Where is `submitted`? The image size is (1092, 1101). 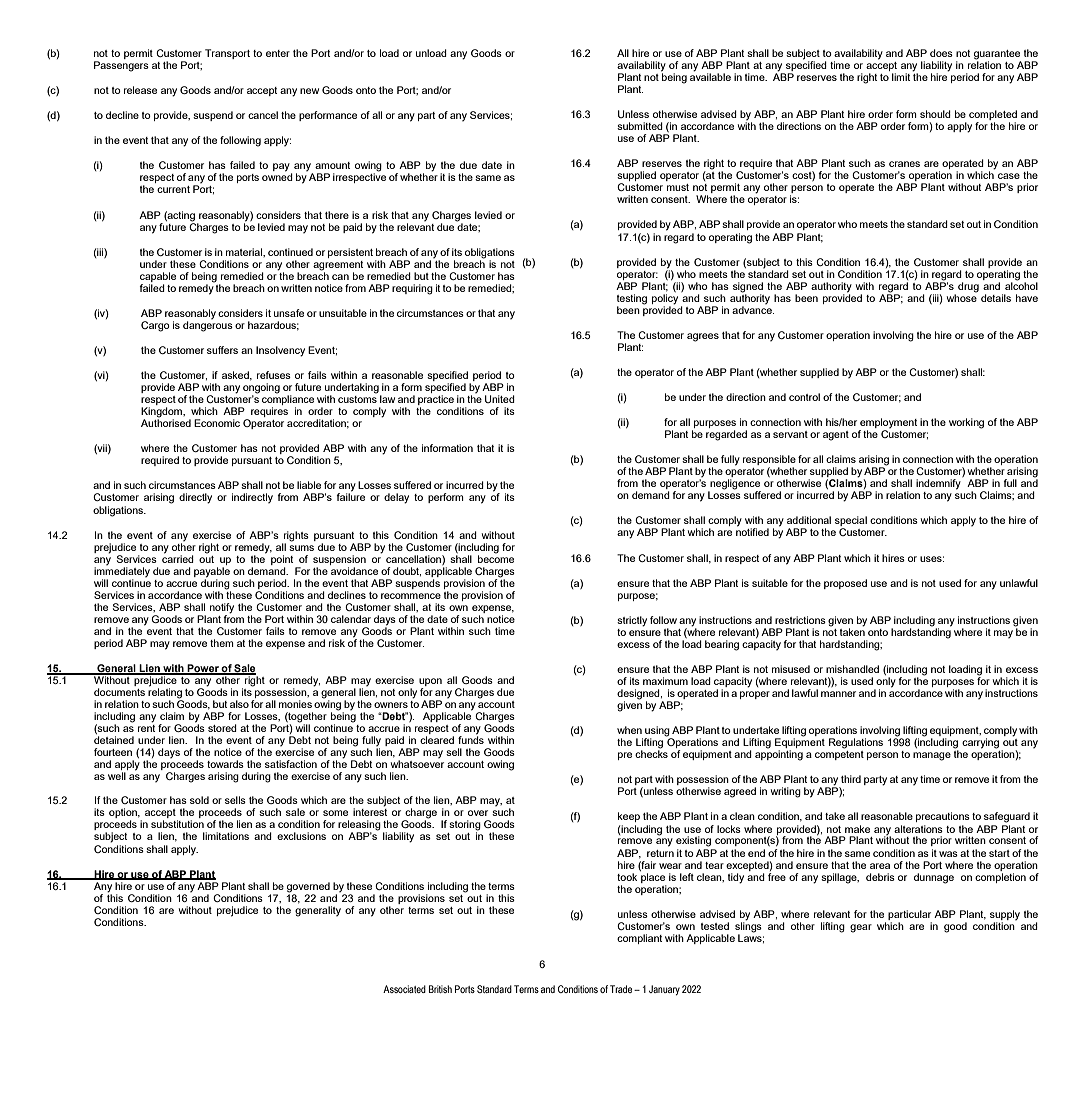
submitted is located at coordinates (640, 126).
